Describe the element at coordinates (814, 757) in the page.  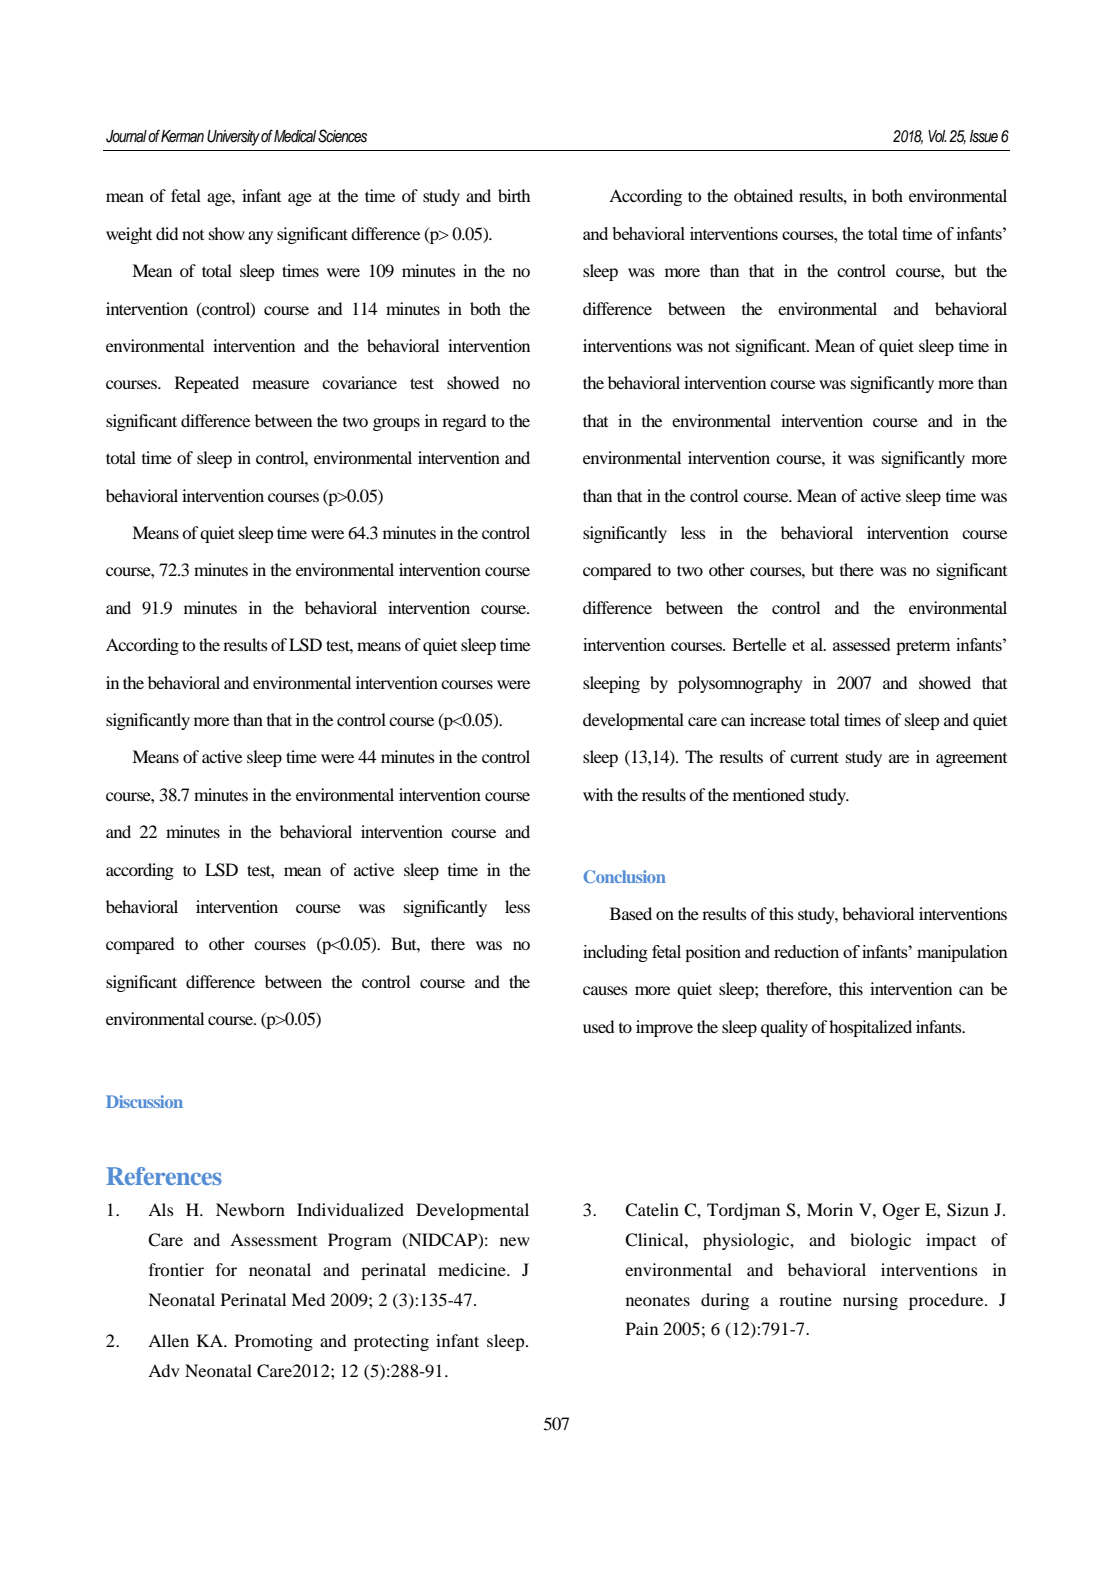
I see `current` at that location.
